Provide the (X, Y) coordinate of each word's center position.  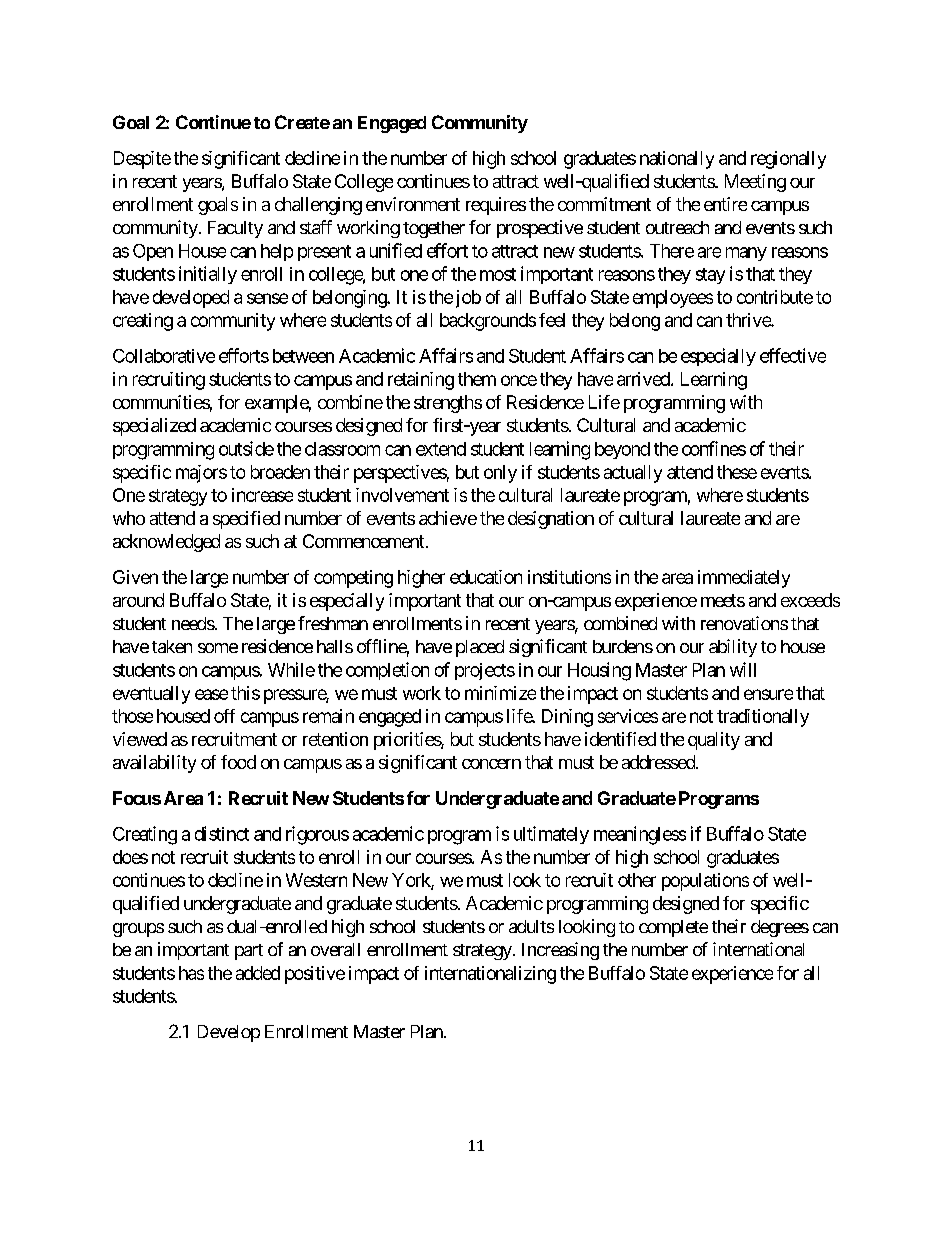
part (249, 952)
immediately (744, 579)
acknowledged (166, 543)
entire (725, 204)
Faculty (235, 229)
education (486, 577)
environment (413, 204)
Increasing (560, 951)
